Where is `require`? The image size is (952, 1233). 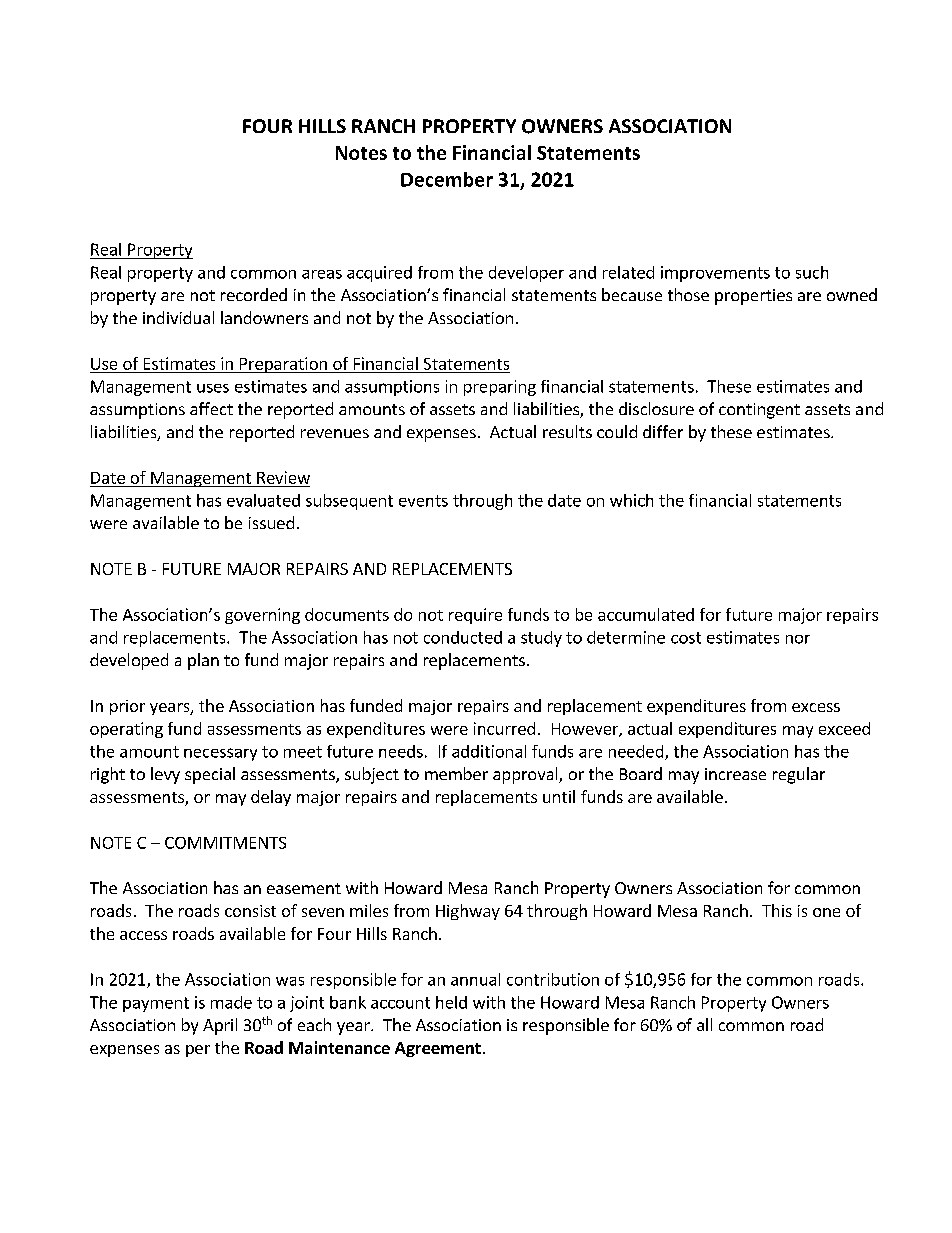
require is located at coordinates (475, 616).
